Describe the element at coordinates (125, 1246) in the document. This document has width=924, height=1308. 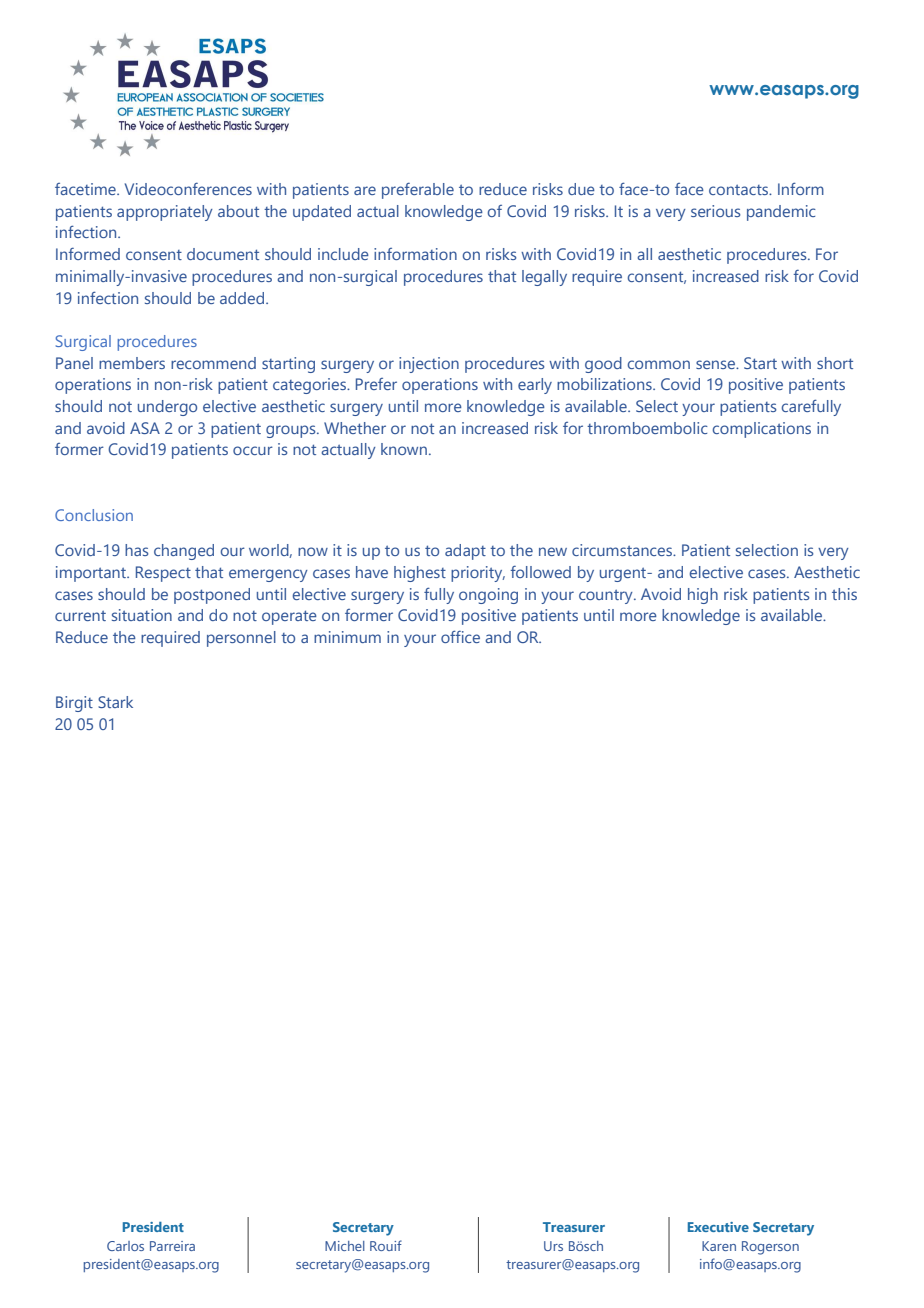
I see `Carlos` at that location.
